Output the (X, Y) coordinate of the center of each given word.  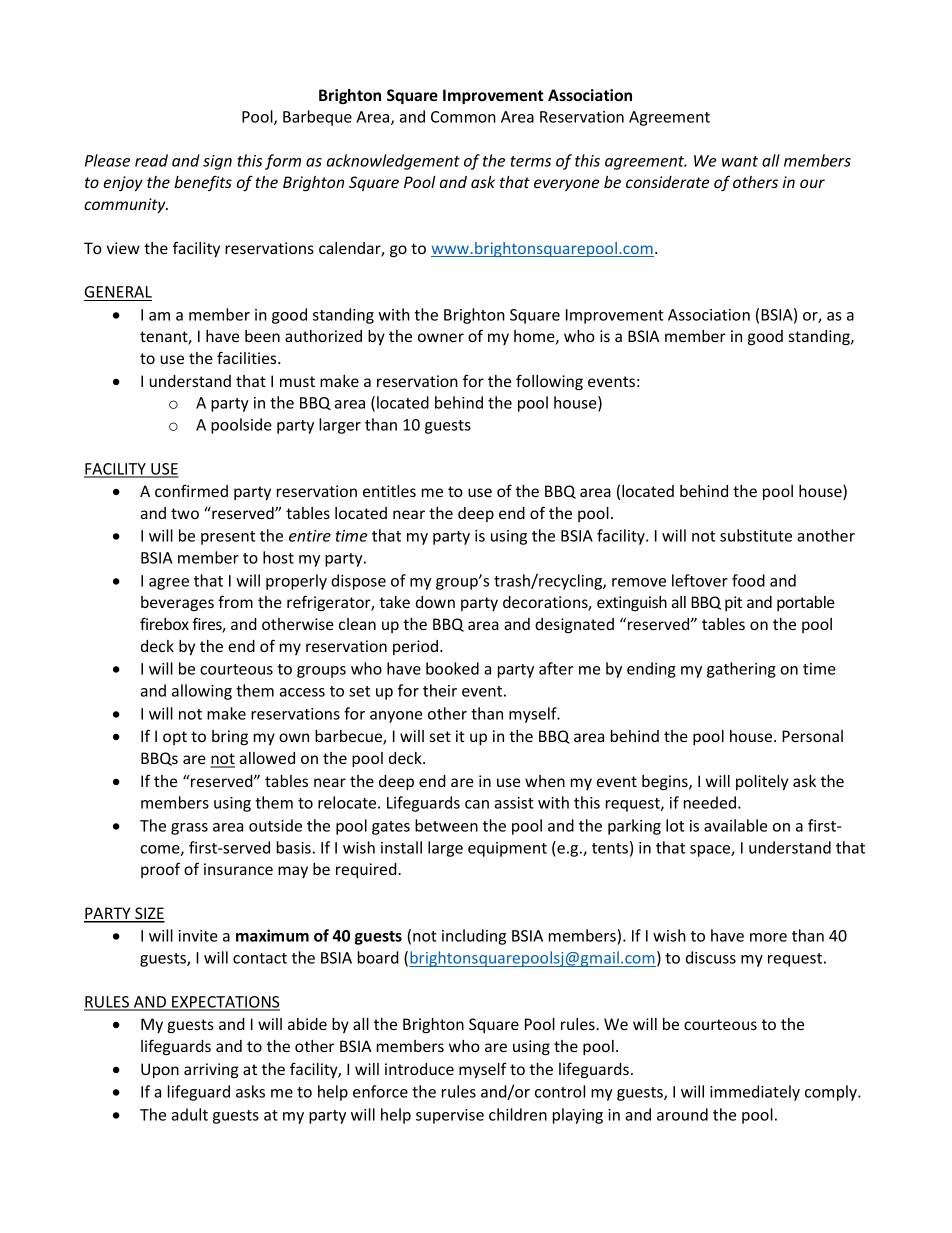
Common (463, 117)
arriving (211, 1070)
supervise (450, 1116)
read (151, 160)
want (740, 161)
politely (762, 782)
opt (175, 738)
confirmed (191, 491)
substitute (756, 535)
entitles (389, 491)
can (477, 804)
